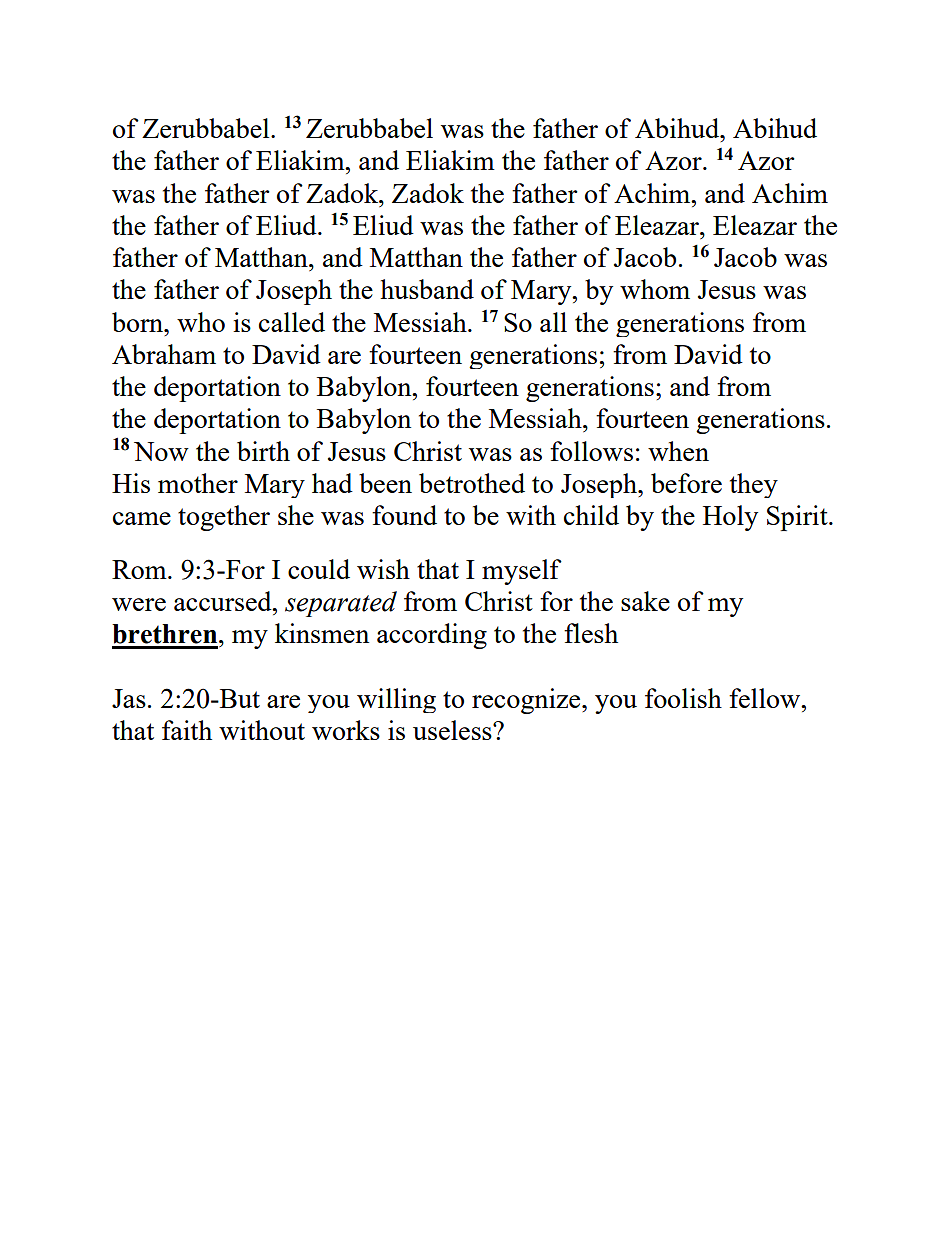 The width and height of the document is (952, 1233). Describe the element at coordinates (472, 483) in the document. I see `betrothed` at that location.
